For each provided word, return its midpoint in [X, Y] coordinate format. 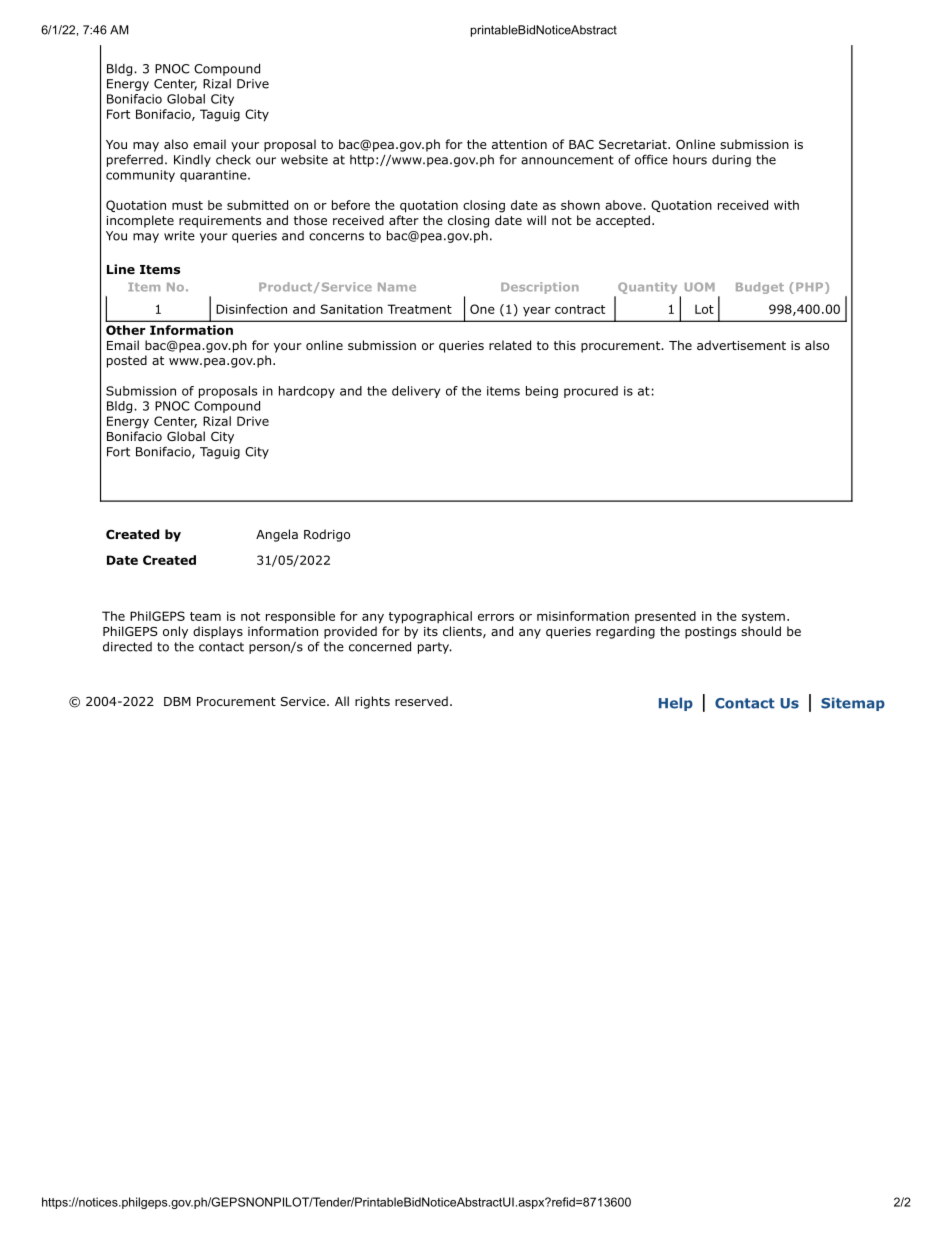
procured [591, 392]
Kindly [192, 160]
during [731, 161]
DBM [177, 701]
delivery [416, 392]
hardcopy [307, 392]
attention [519, 144]
